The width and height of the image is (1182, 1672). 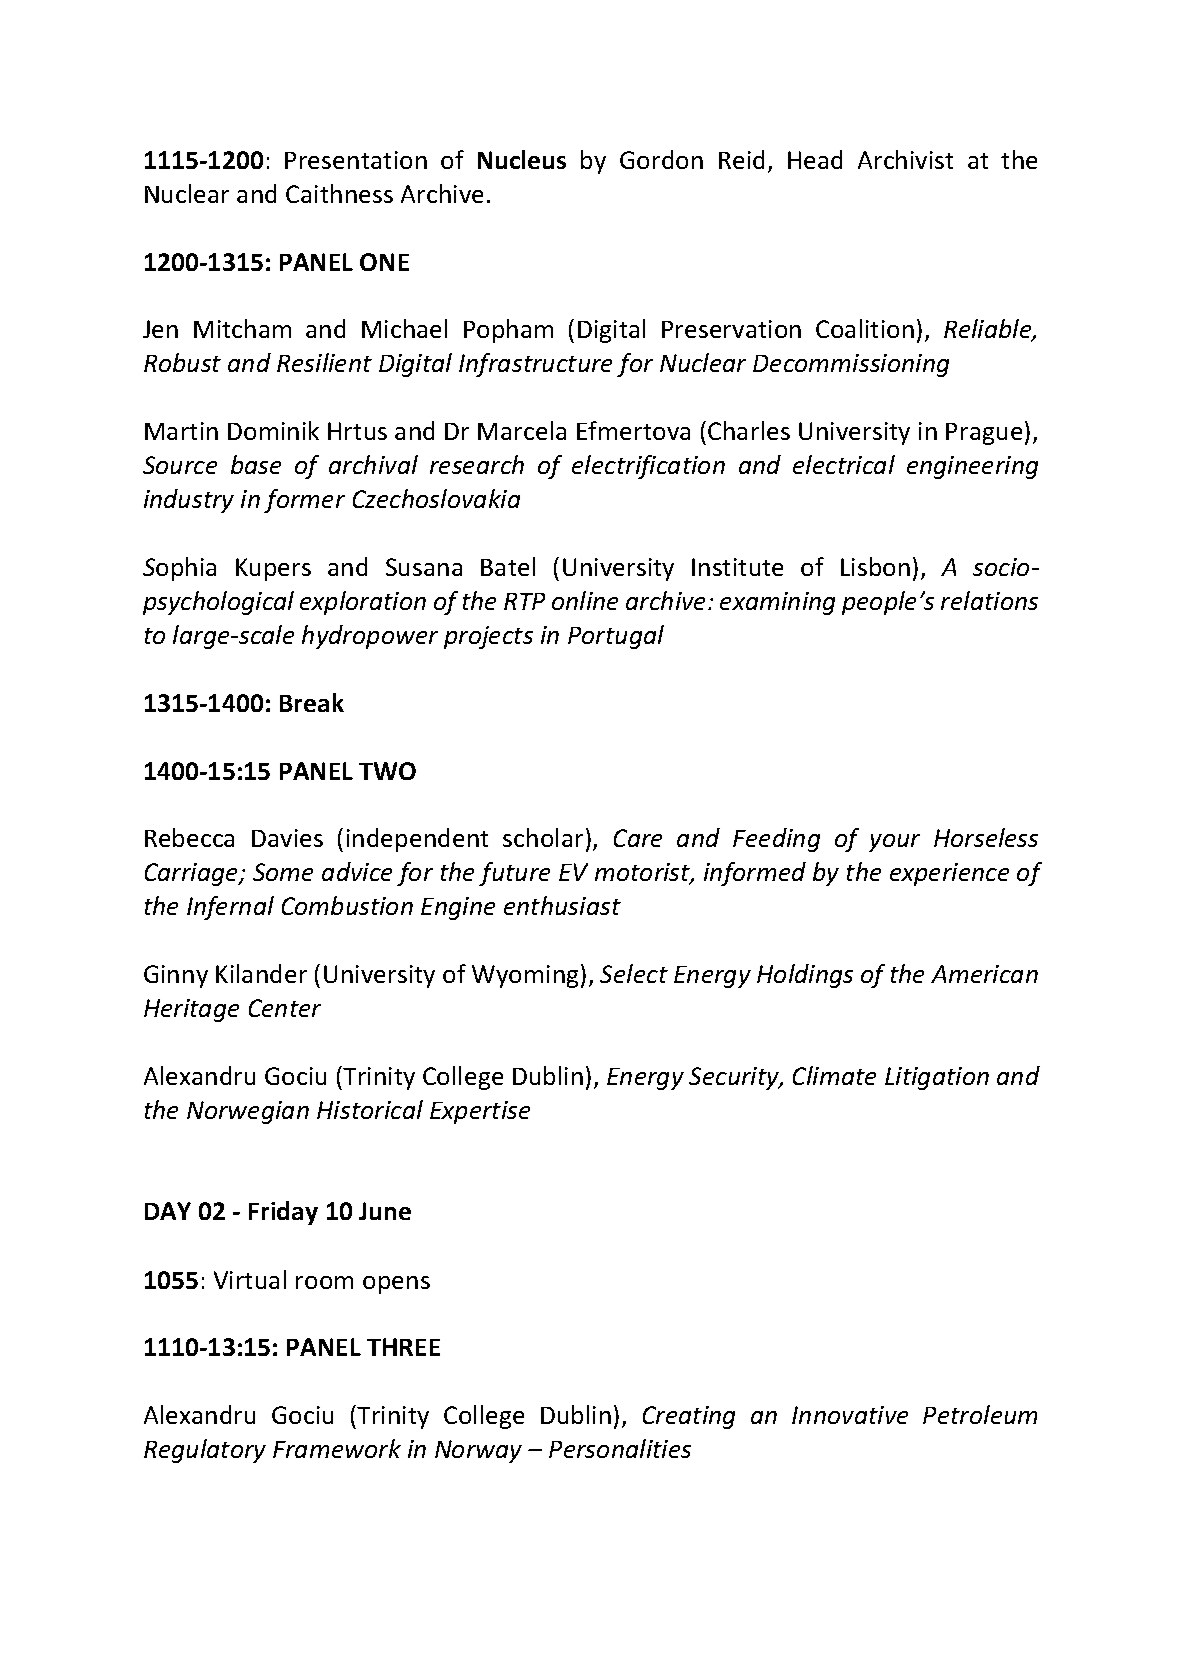 I want to click on Presentation, so click(x=356, y=160).
